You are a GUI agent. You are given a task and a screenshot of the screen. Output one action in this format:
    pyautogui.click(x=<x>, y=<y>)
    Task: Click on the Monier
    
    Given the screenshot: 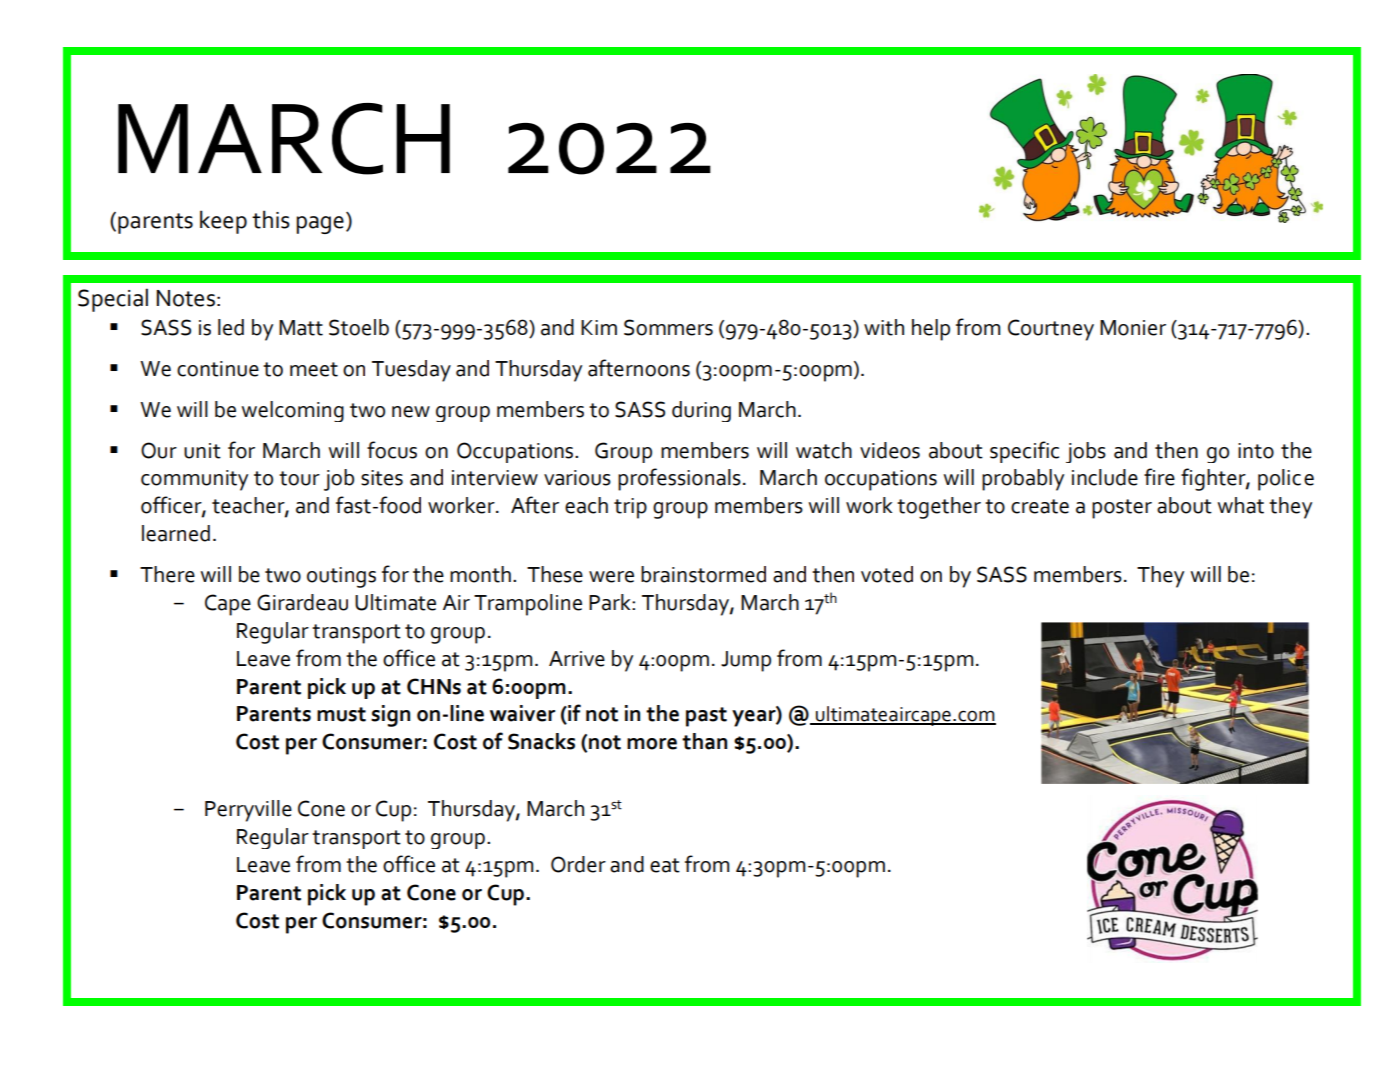 What is the action you would take?
    pyautogui.click(x=1133, y=328)
